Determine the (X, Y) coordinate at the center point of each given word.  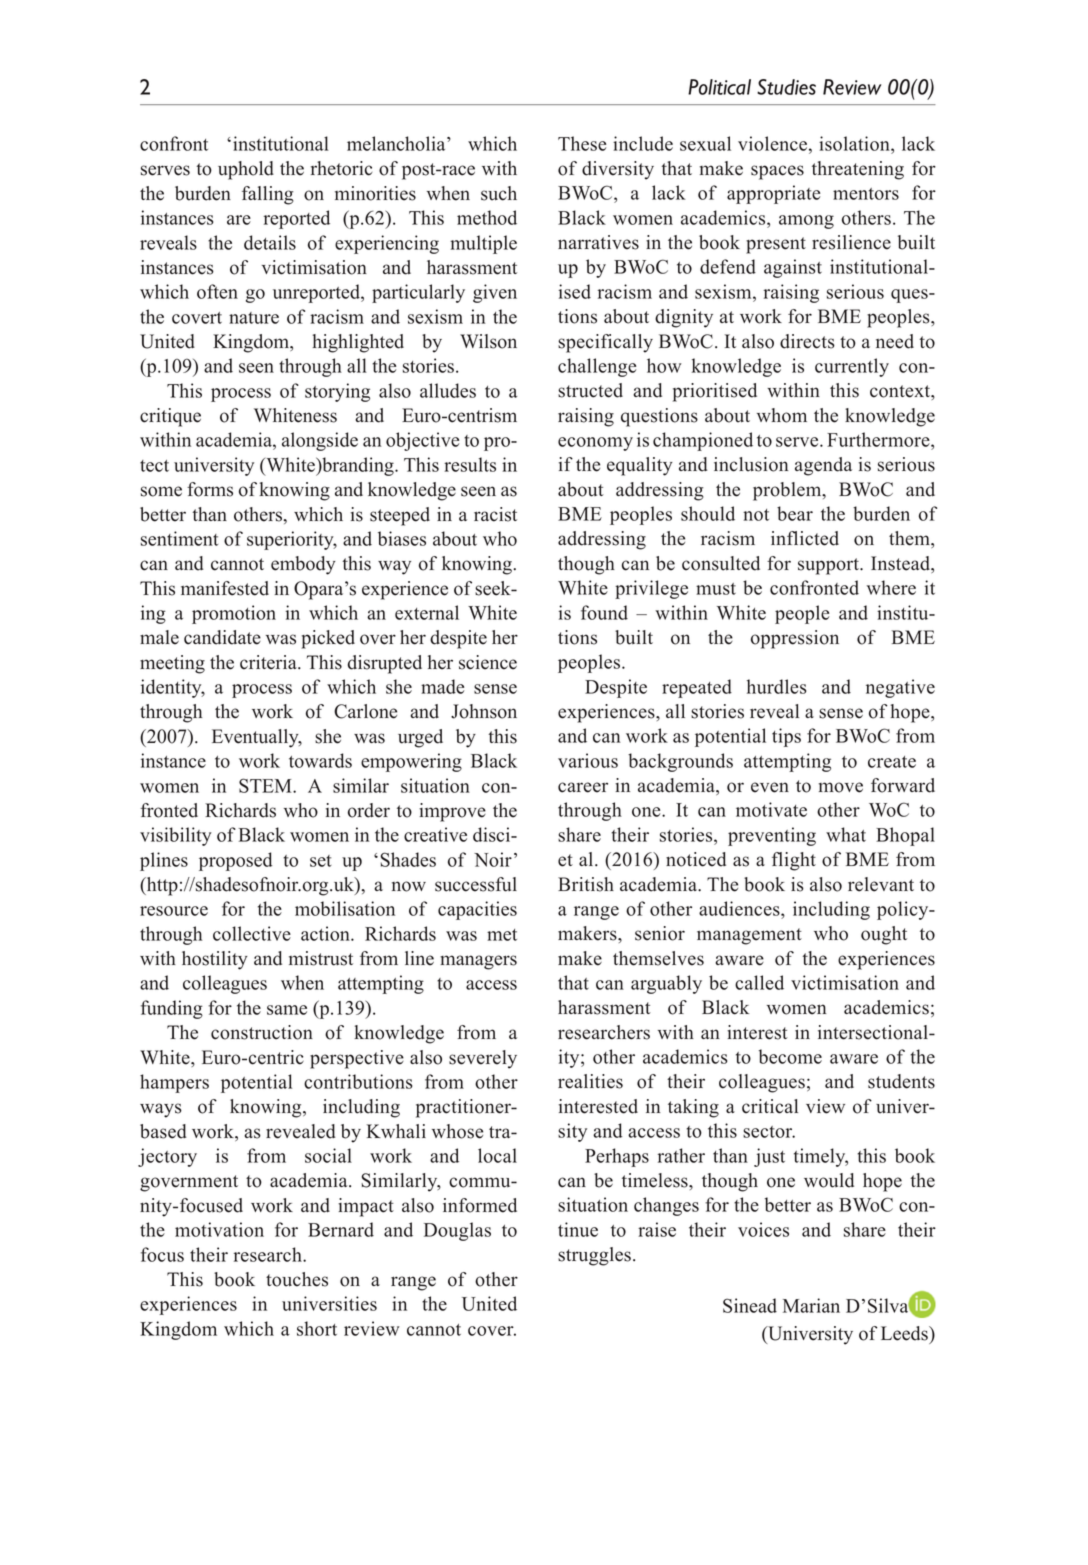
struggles (594, 1256)
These (582, 143)
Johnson (484, 711)
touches (297, 1279)
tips (786, 737)
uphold (246, 170)
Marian (811, 1305)
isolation (855, 143)
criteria (269, 662)
